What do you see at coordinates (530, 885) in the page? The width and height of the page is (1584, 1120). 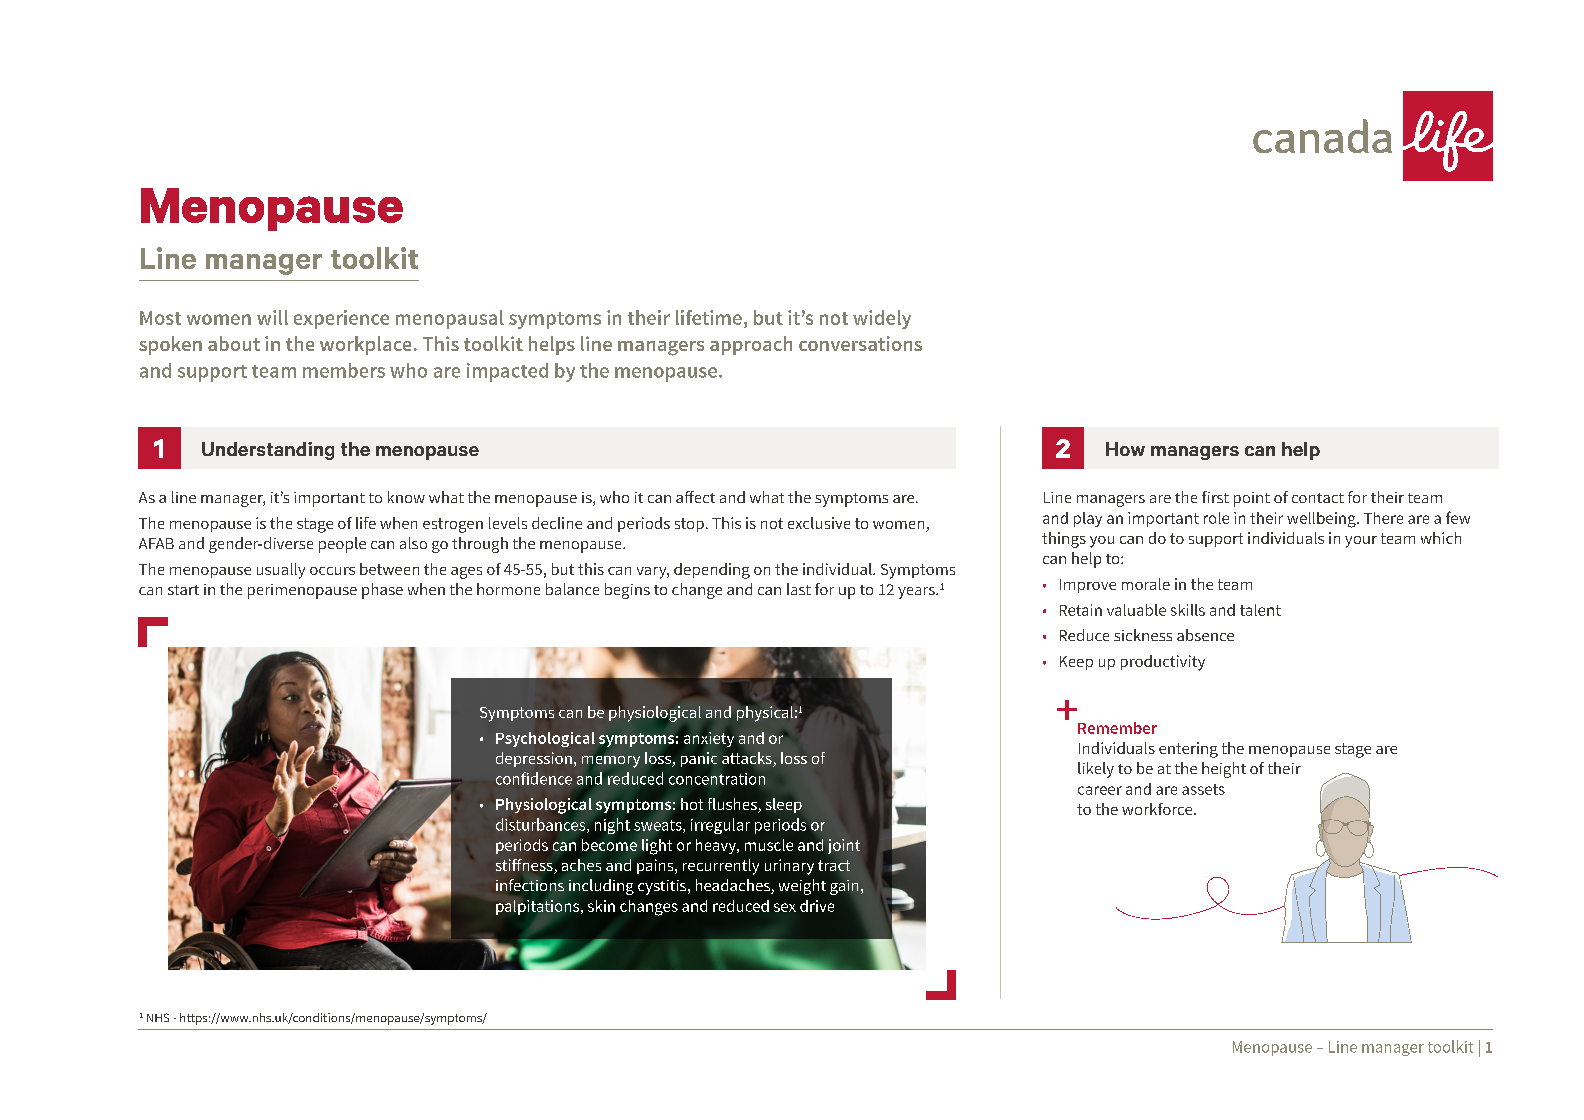 I see `infections` at bounding box center [530, 885].
